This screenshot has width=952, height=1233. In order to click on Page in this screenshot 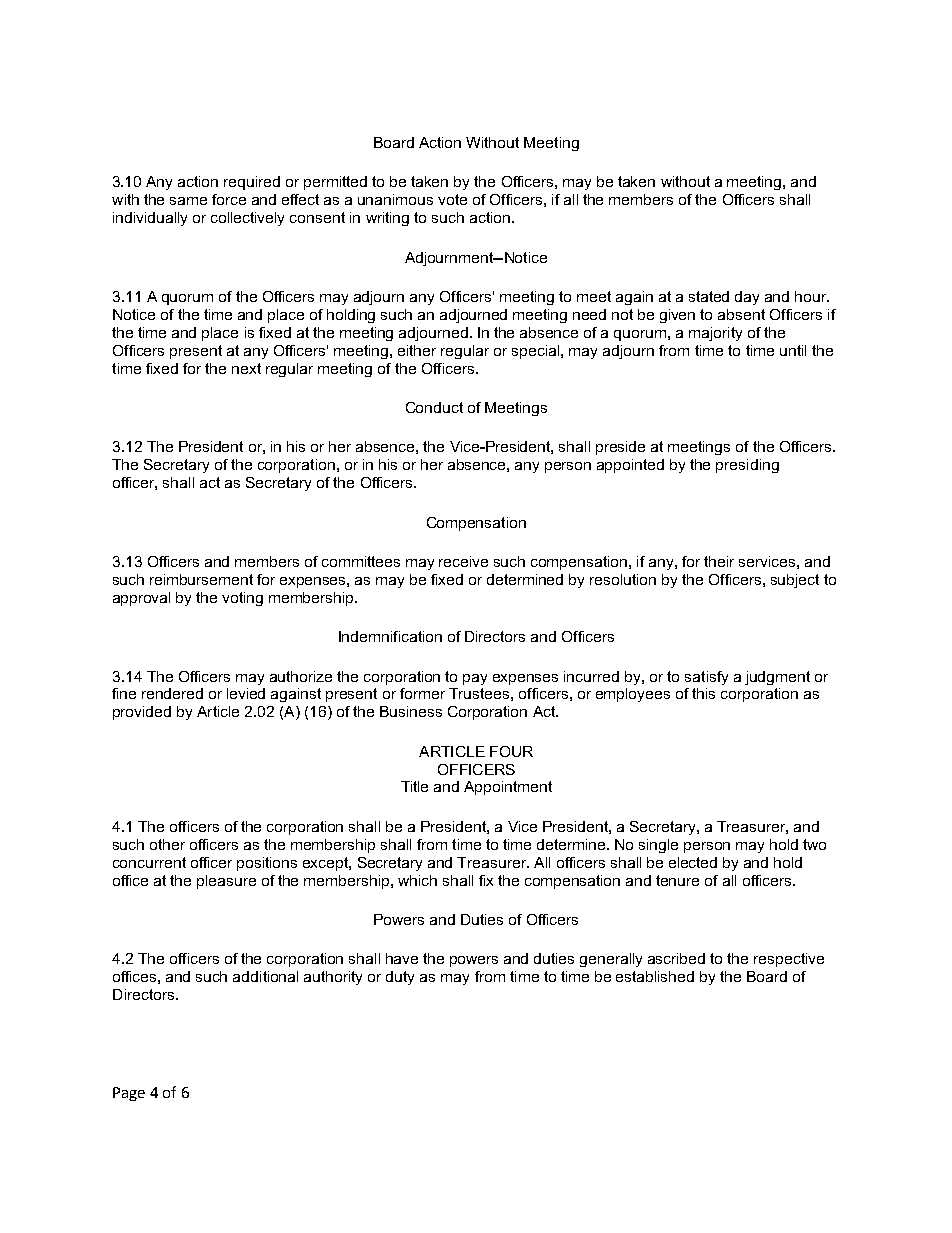, I will do `click(129, 1094)`.
